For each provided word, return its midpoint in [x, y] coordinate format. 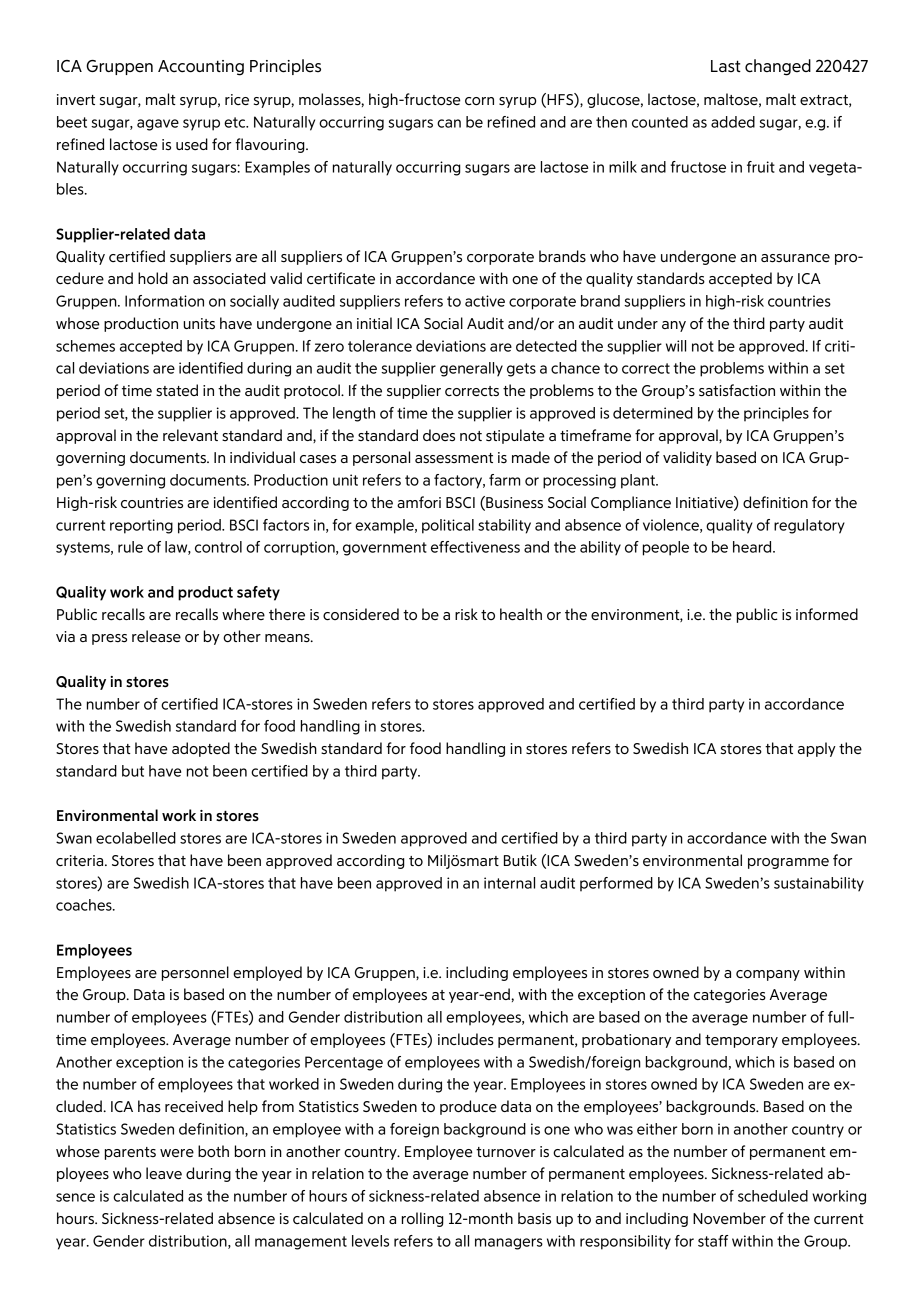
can [449, 123]
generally [471, 369]
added [733, 122]
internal [509, 883]
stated [177, 390]
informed [827, 614]
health [521, 614]
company [768, 975]
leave [164, 1173]
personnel [195, 973]
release [156, 636]
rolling [423, 1219]
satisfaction [737, 390]
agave [158, 125]
